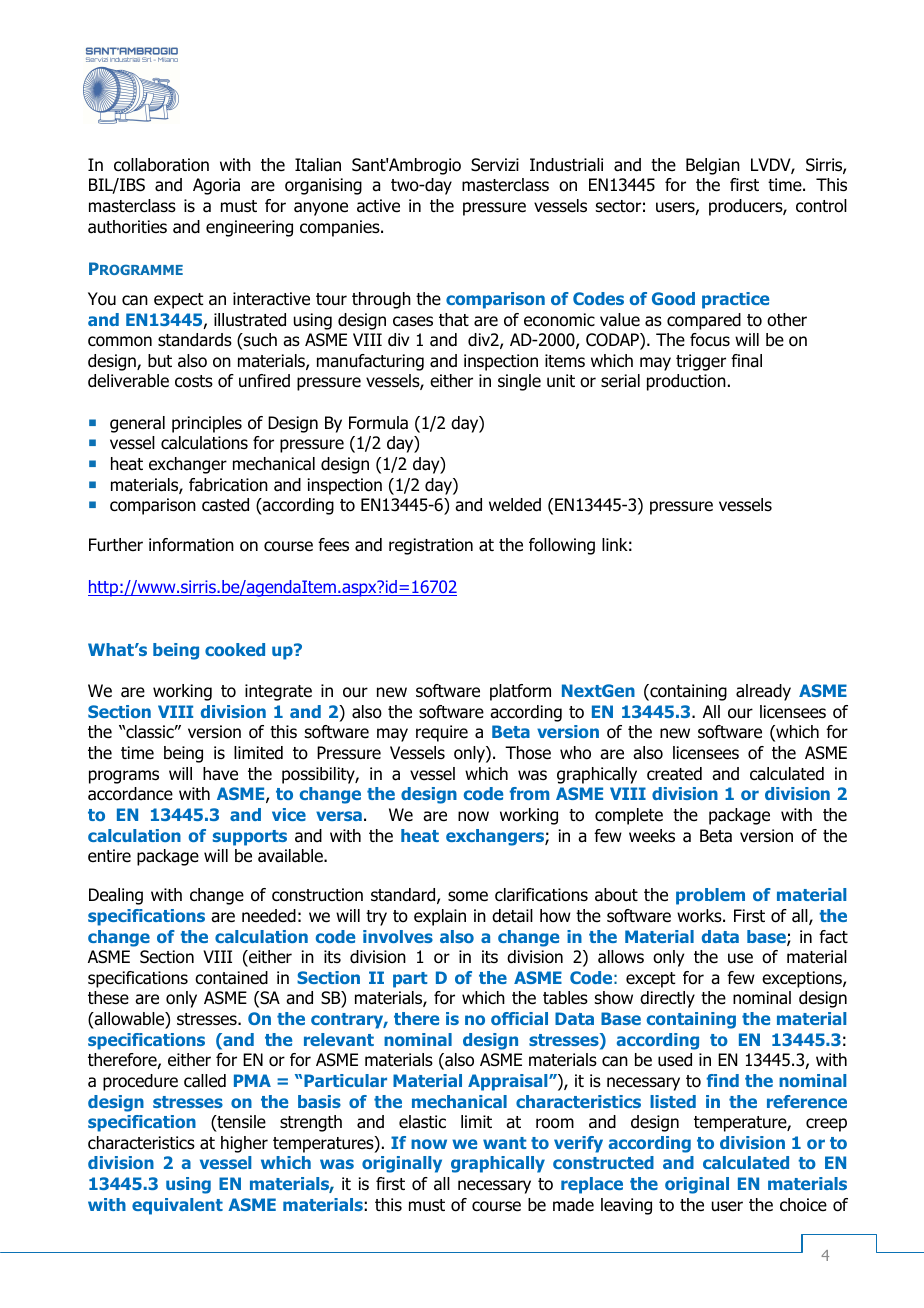  What do you see at coordinates (341, 228) in the screenshot?
I see `companies` at bounding box center [341, 228].
